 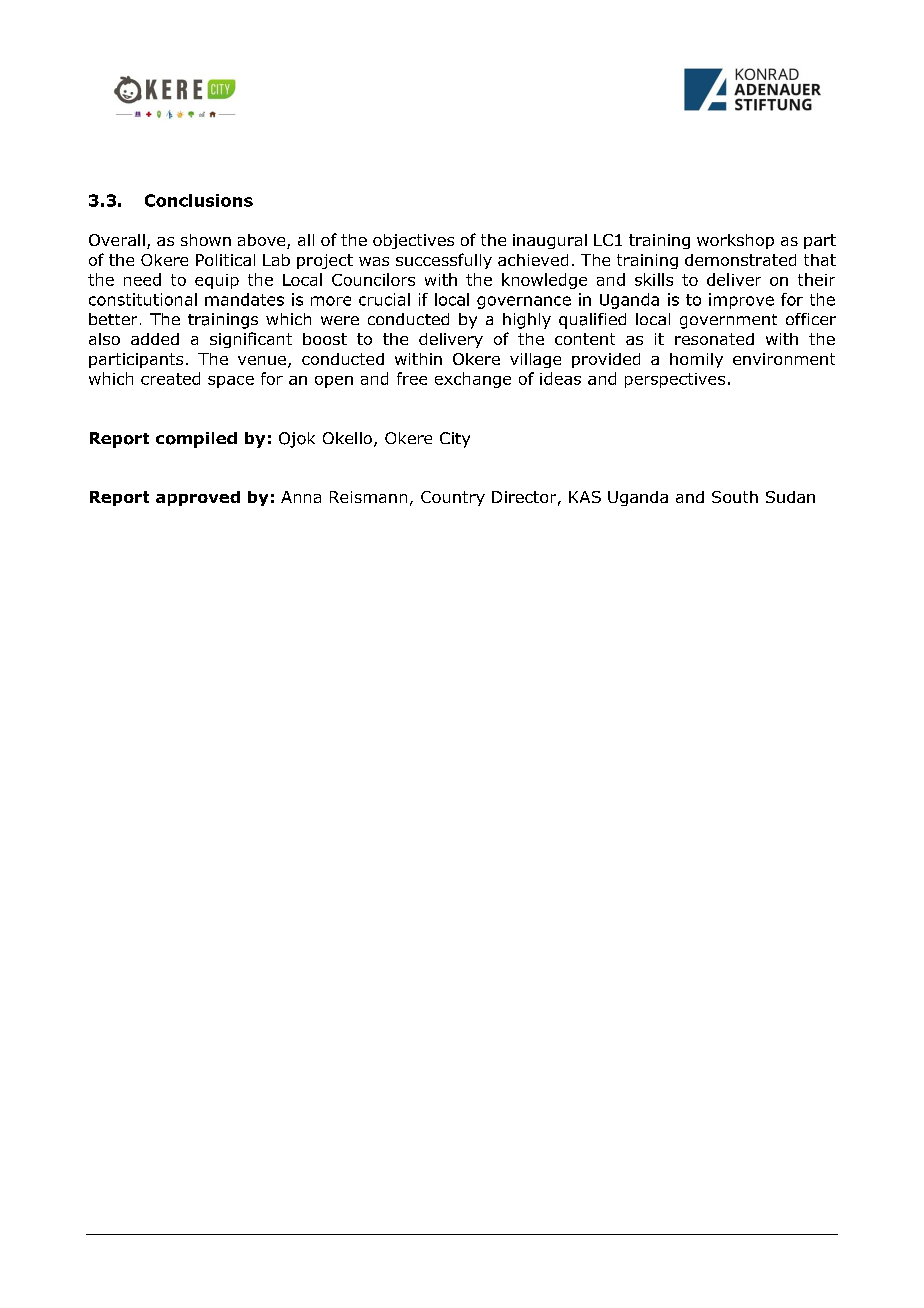 What do you see at coordinates (735, 241) in the document?
I see `workshop` at bounding box center [735, 241].
